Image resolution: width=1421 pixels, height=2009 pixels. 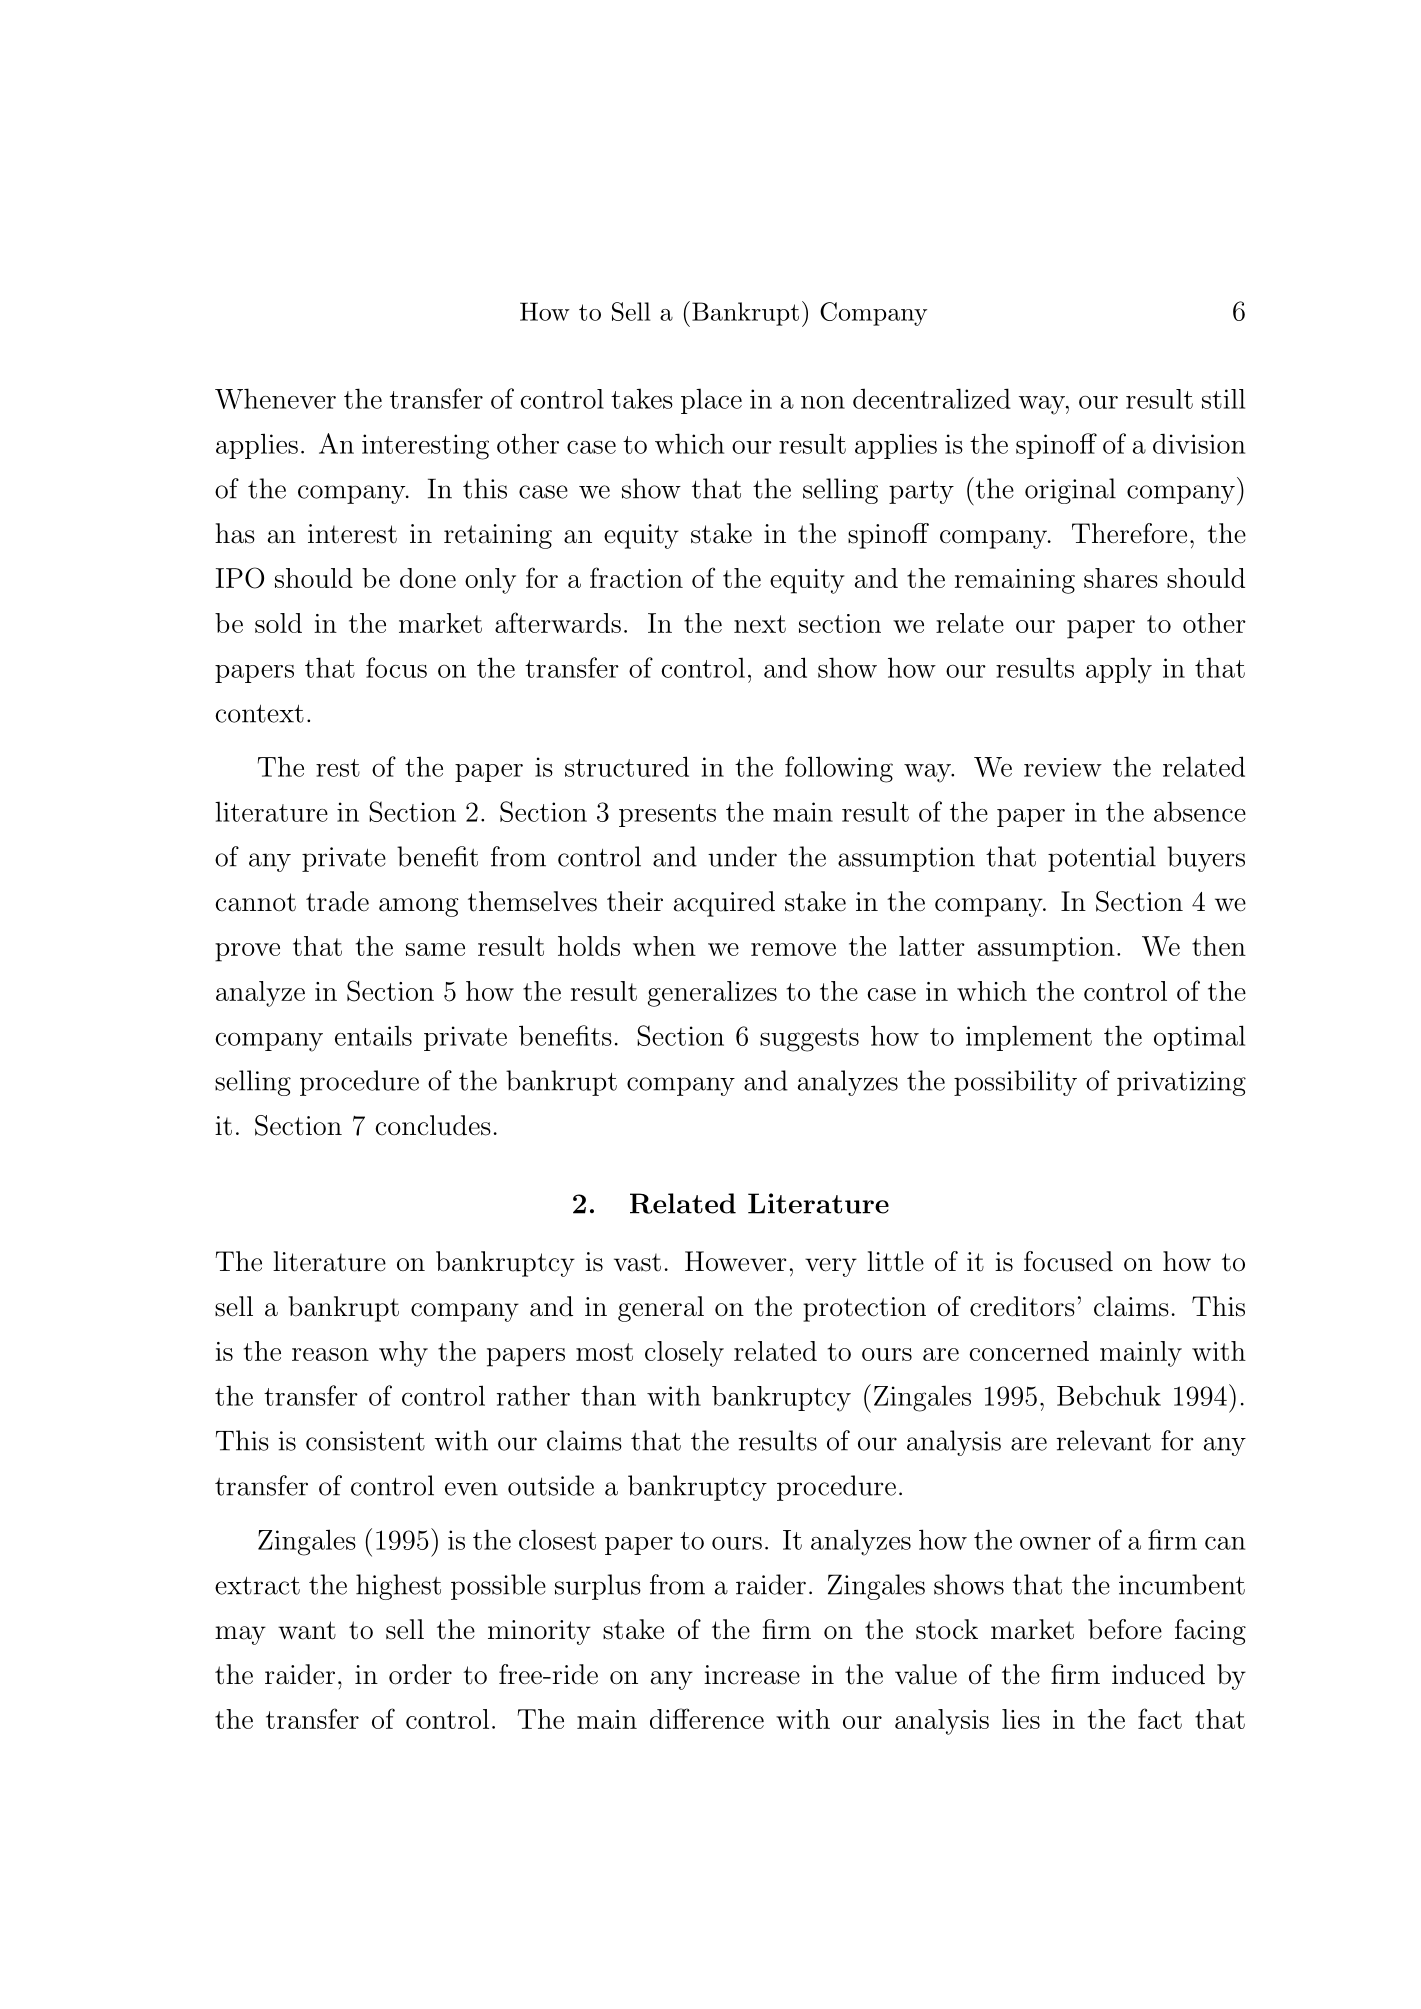 I want to click on entails, so click(x=373, y=1035).
